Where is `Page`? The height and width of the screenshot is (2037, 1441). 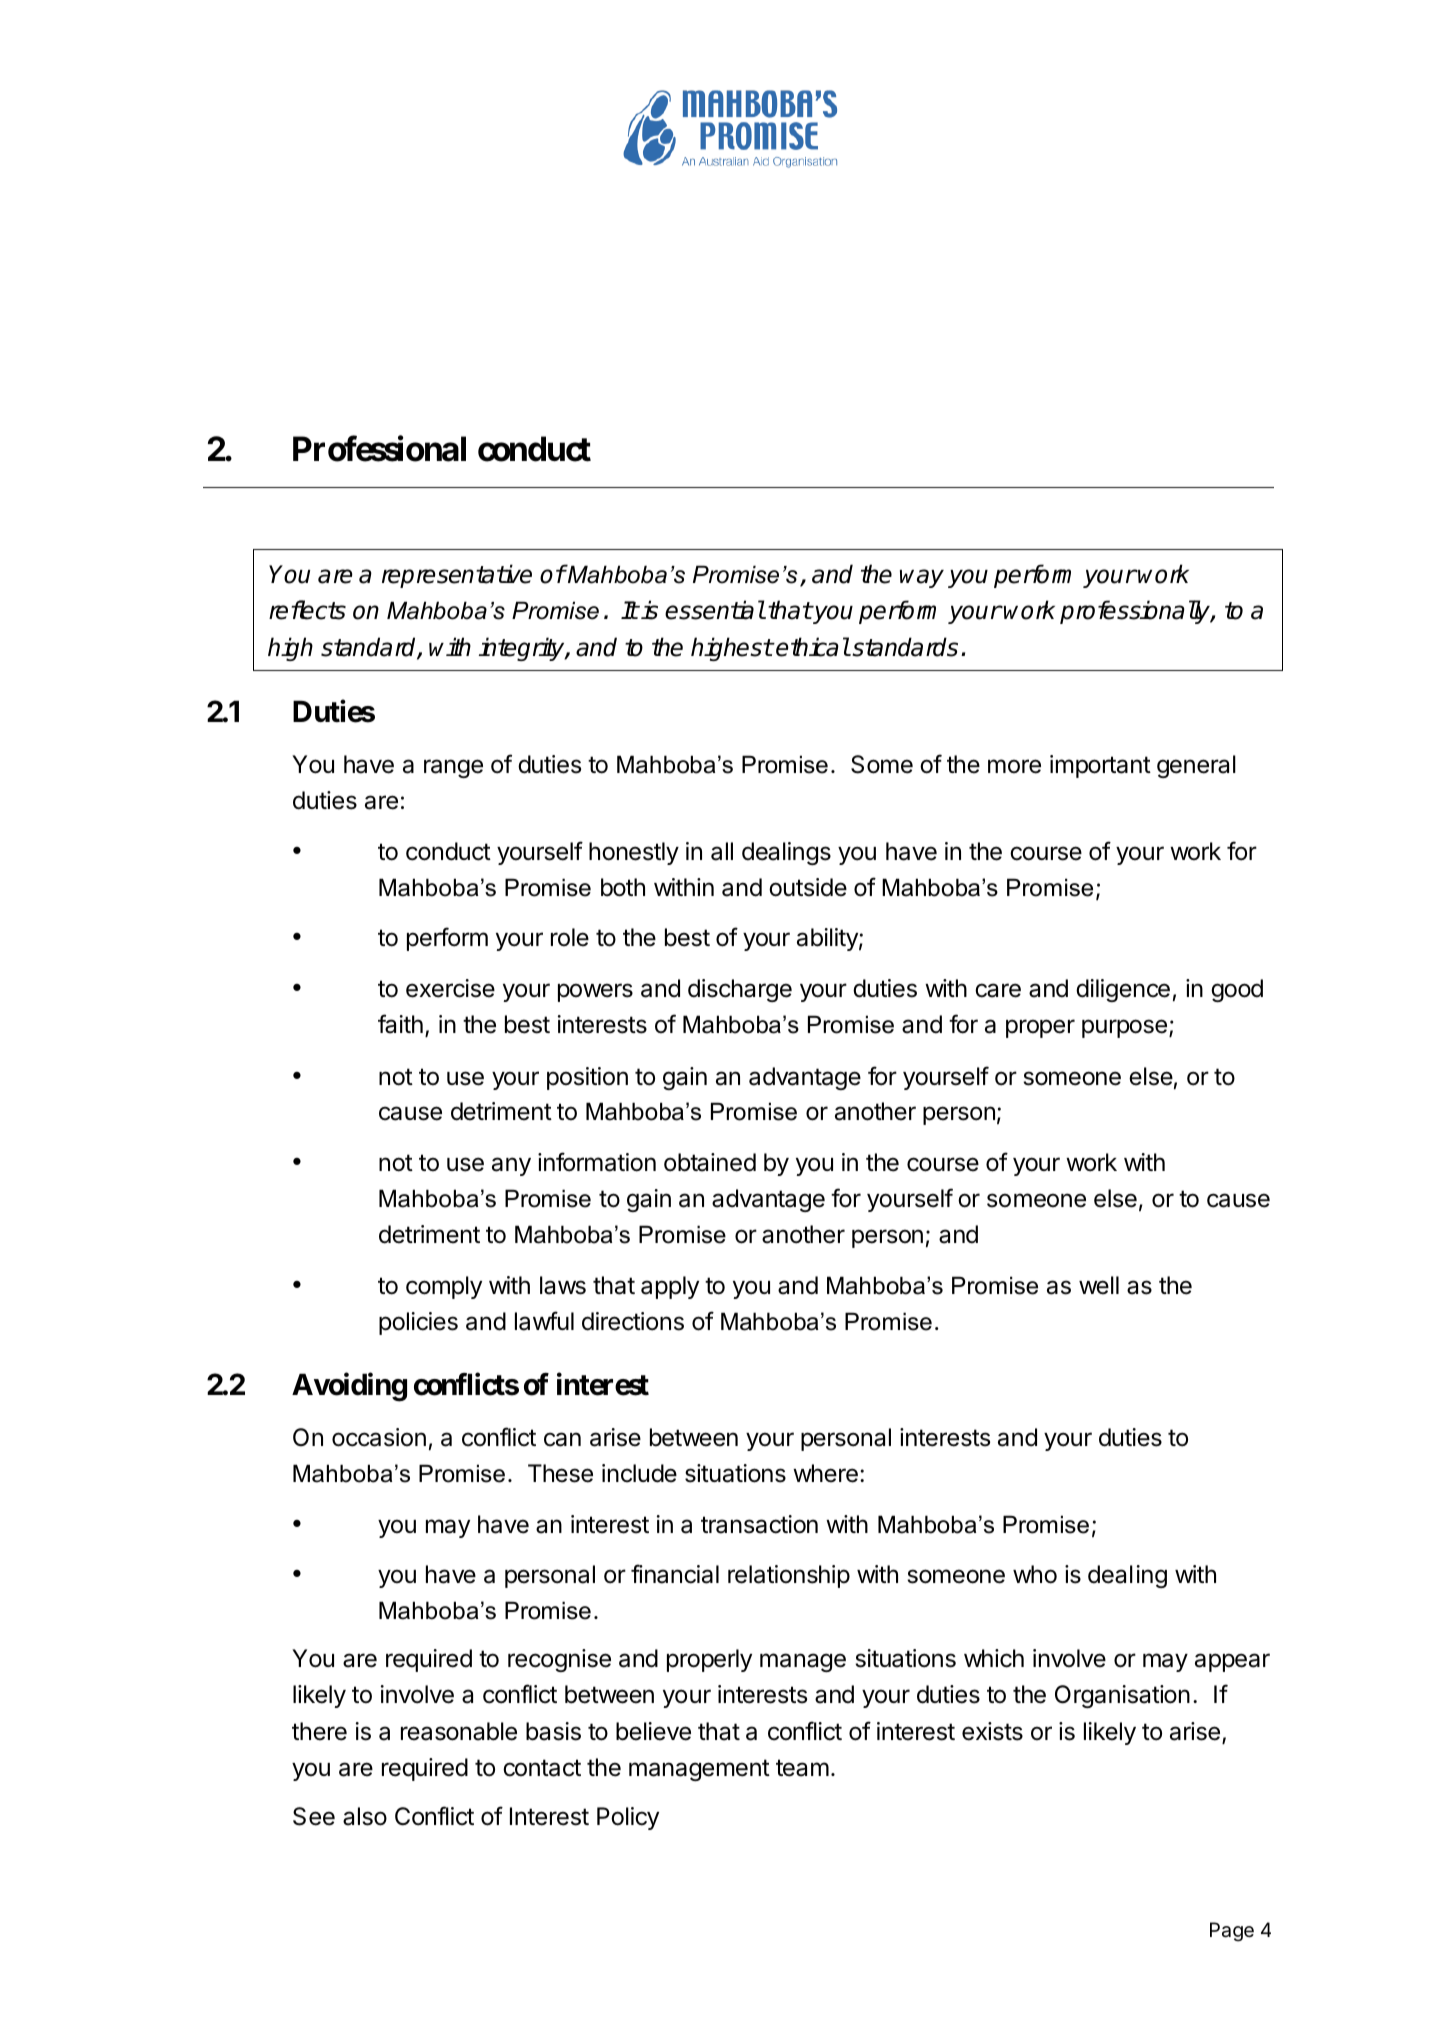
Page is located at coordinates (1232, 1932).
